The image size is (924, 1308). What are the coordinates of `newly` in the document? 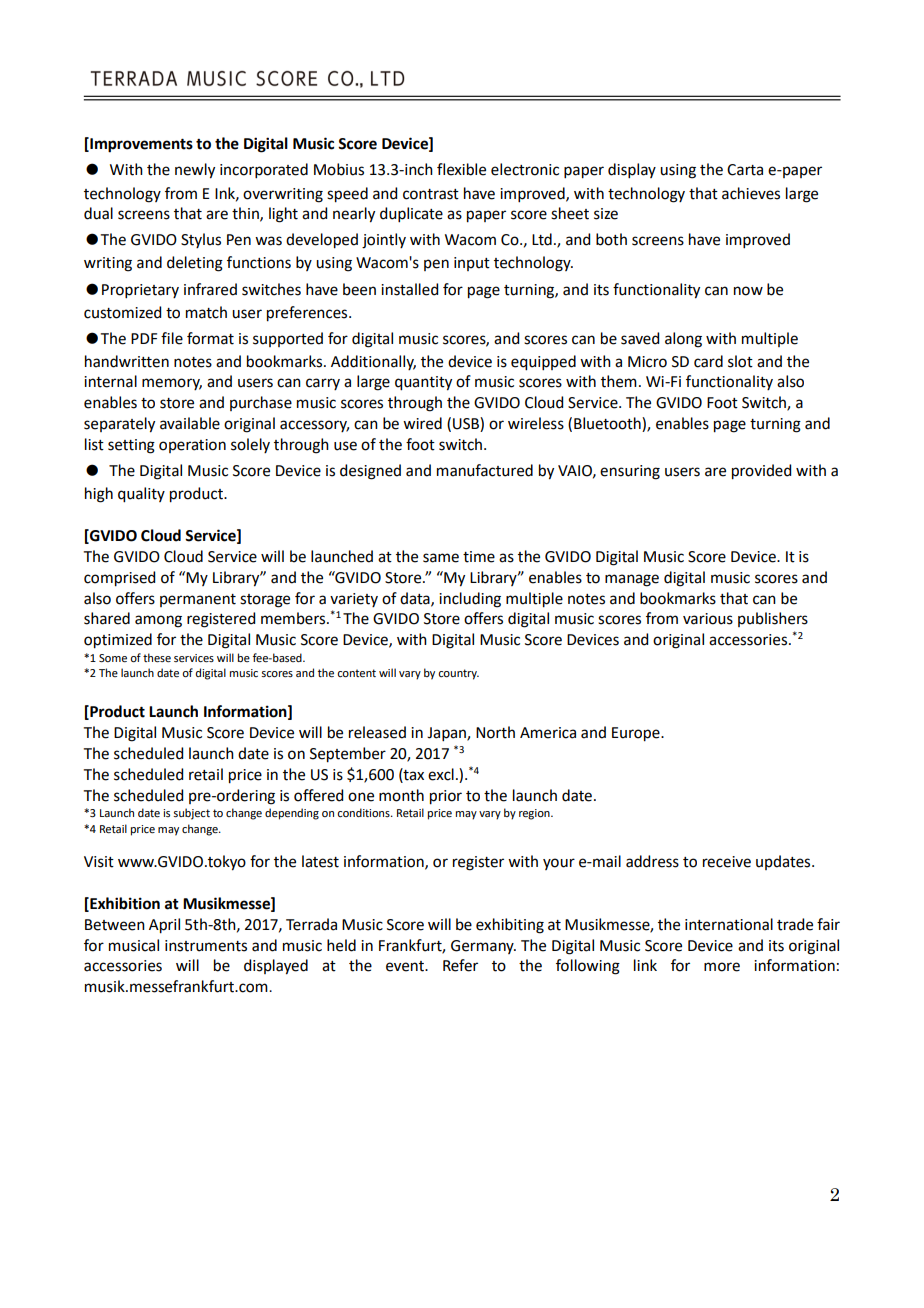 It's located at (195, 171).
